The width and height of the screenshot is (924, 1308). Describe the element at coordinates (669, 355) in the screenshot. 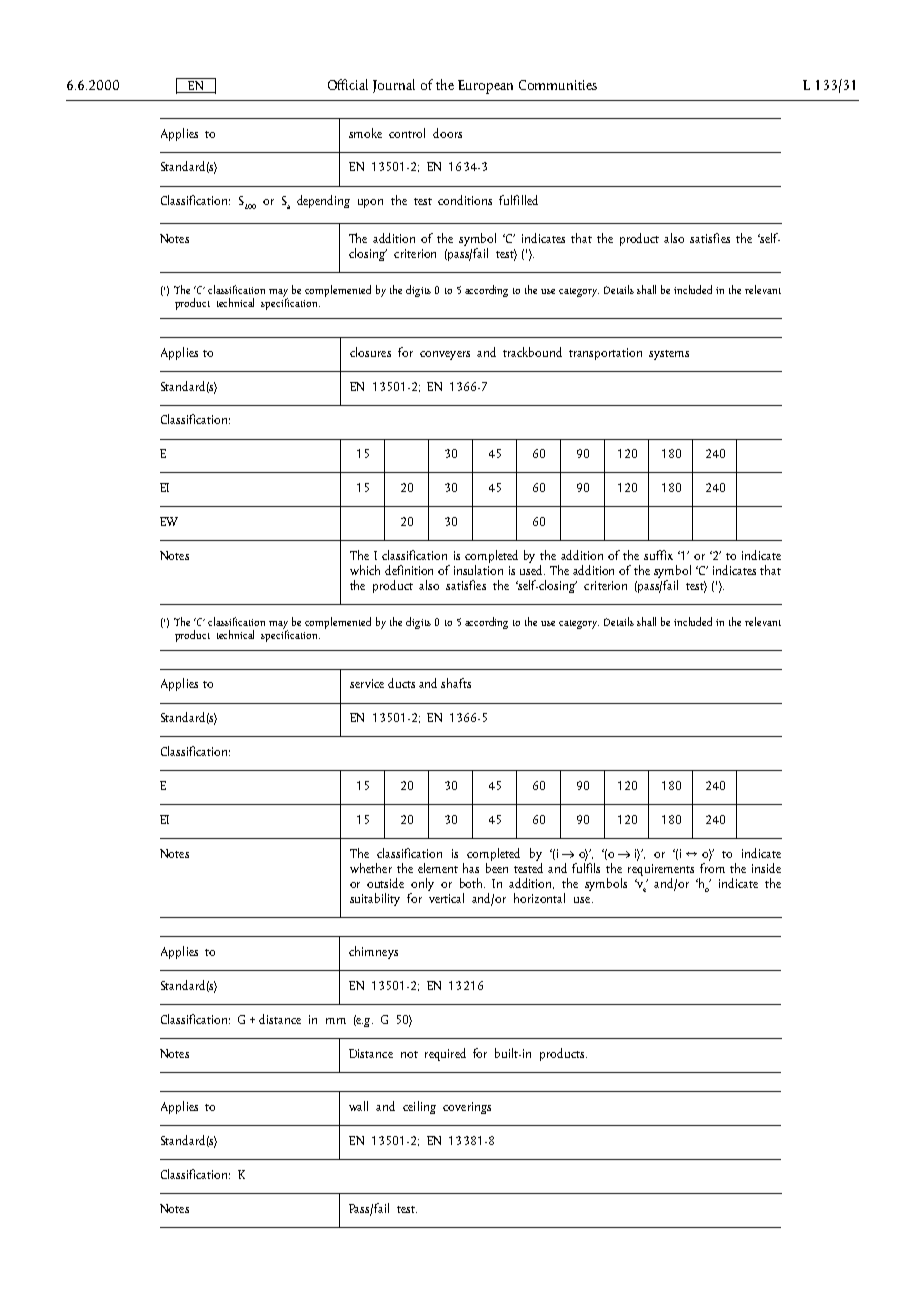

I see `systems` at that location.
